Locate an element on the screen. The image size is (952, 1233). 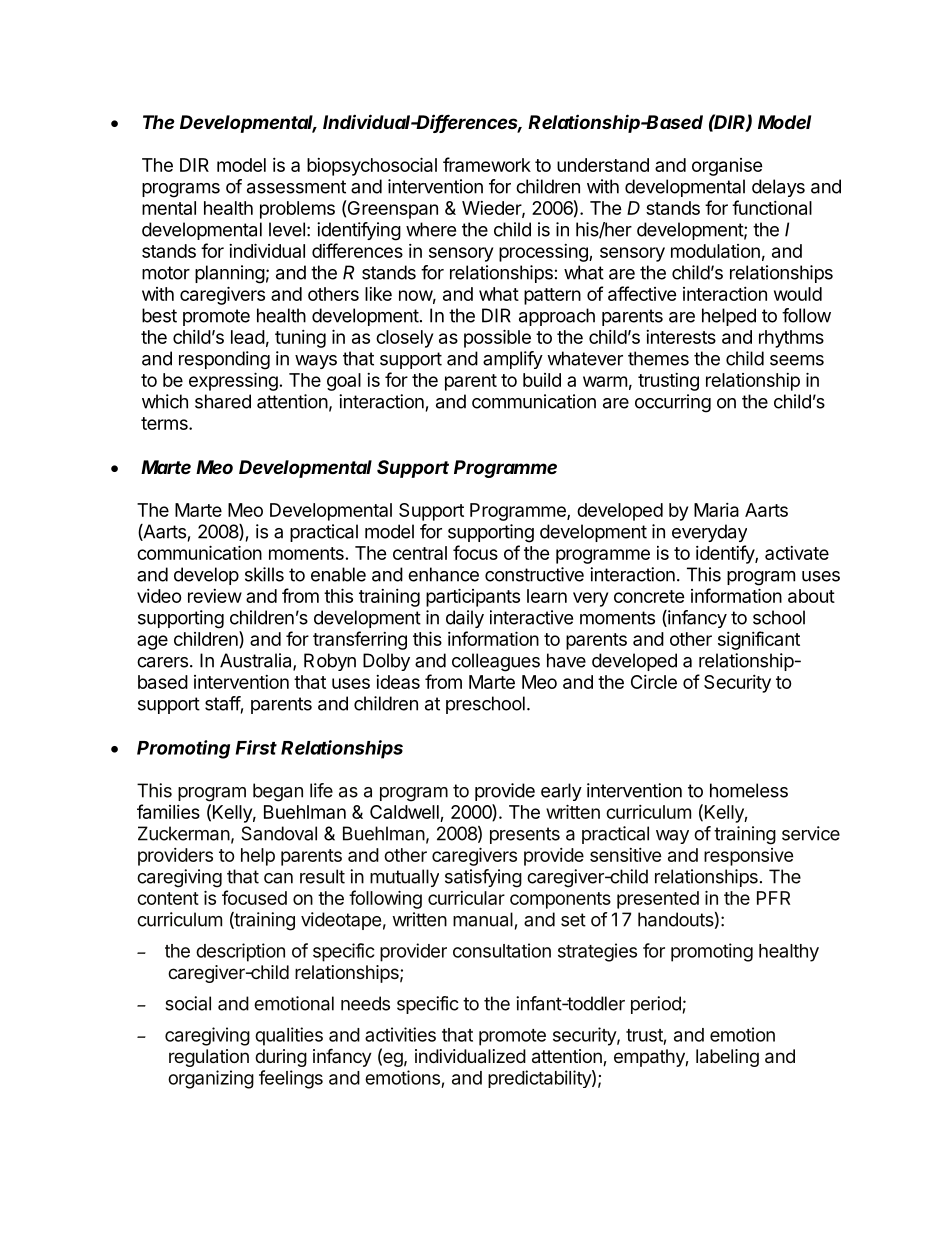
framework is located at coordinates (487, 164).
